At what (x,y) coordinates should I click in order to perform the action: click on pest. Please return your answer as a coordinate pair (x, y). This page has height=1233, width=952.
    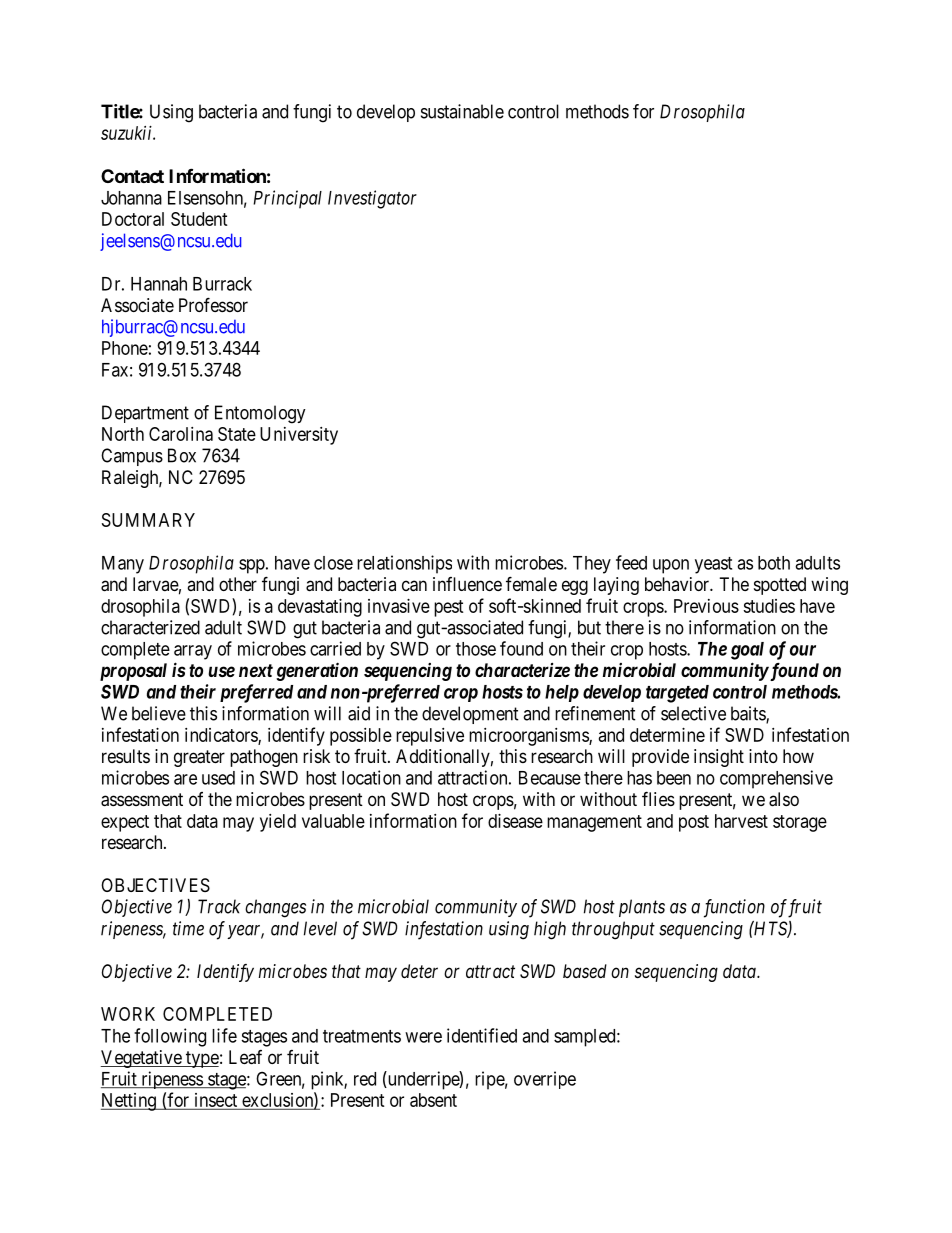
    Looking at the image, I should click on (449, 608).
